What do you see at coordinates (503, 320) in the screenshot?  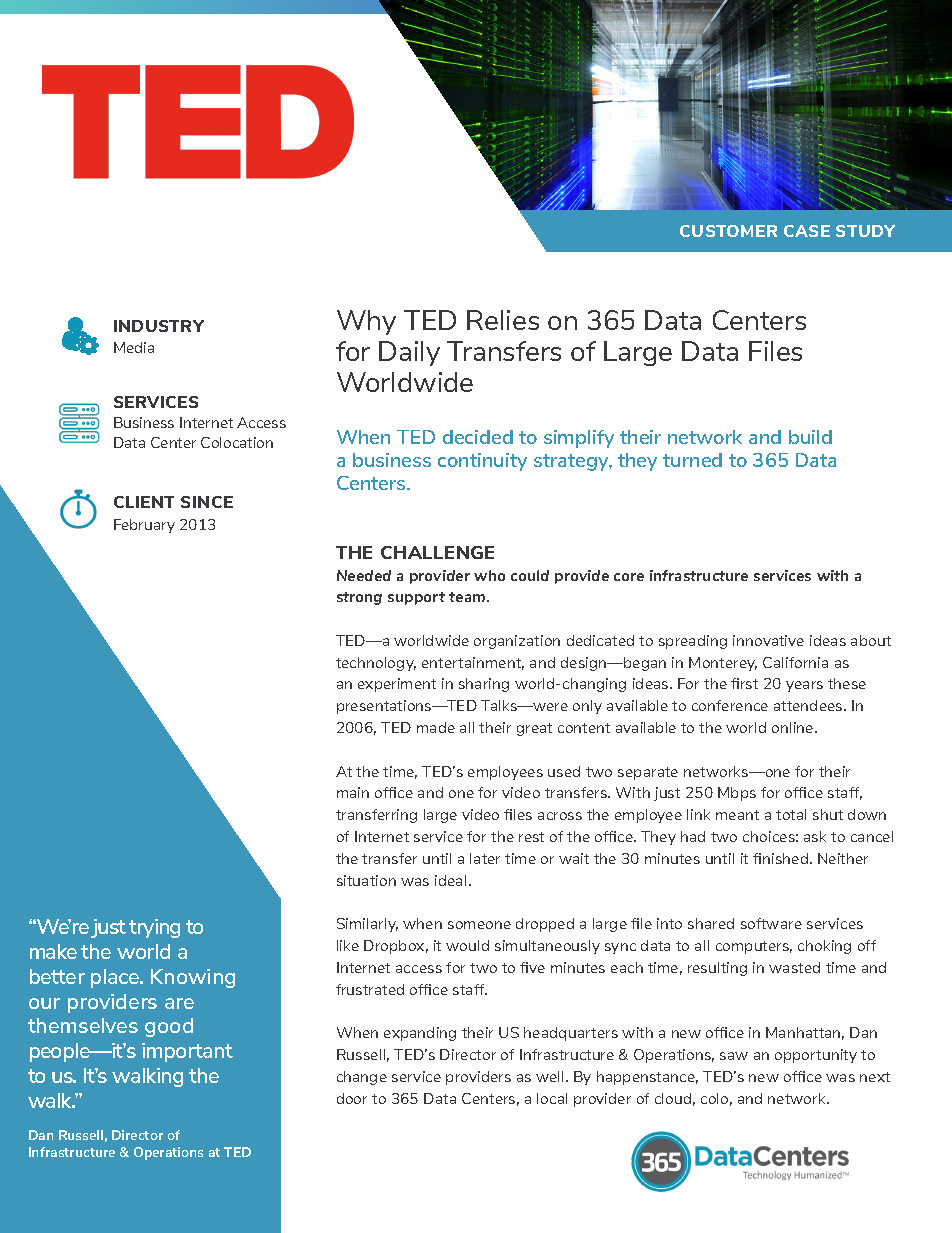 I see `Relies` at bounding box center [503, 320].
